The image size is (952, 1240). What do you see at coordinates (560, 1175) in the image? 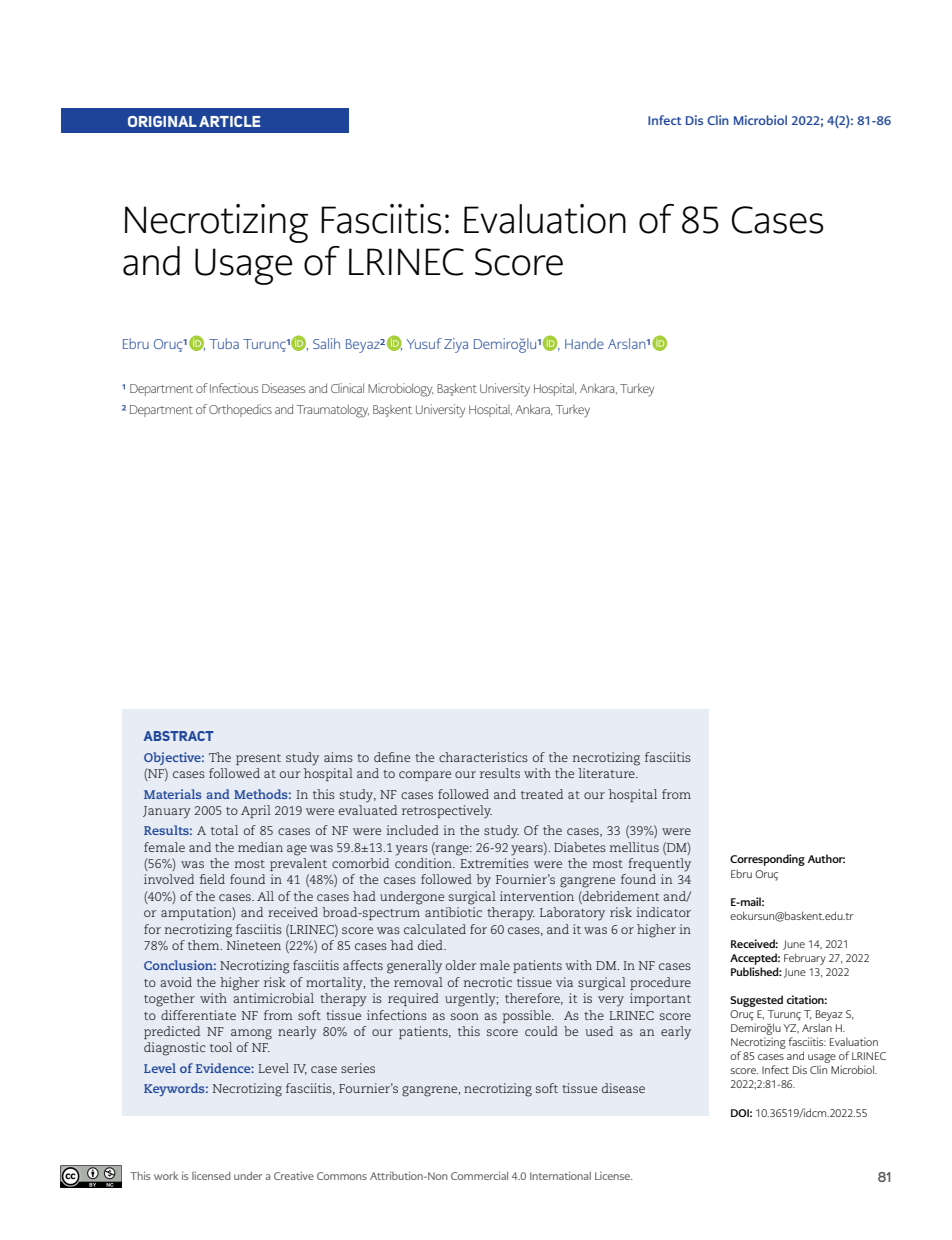
I see `International` at bounding box center [560, 1175].
